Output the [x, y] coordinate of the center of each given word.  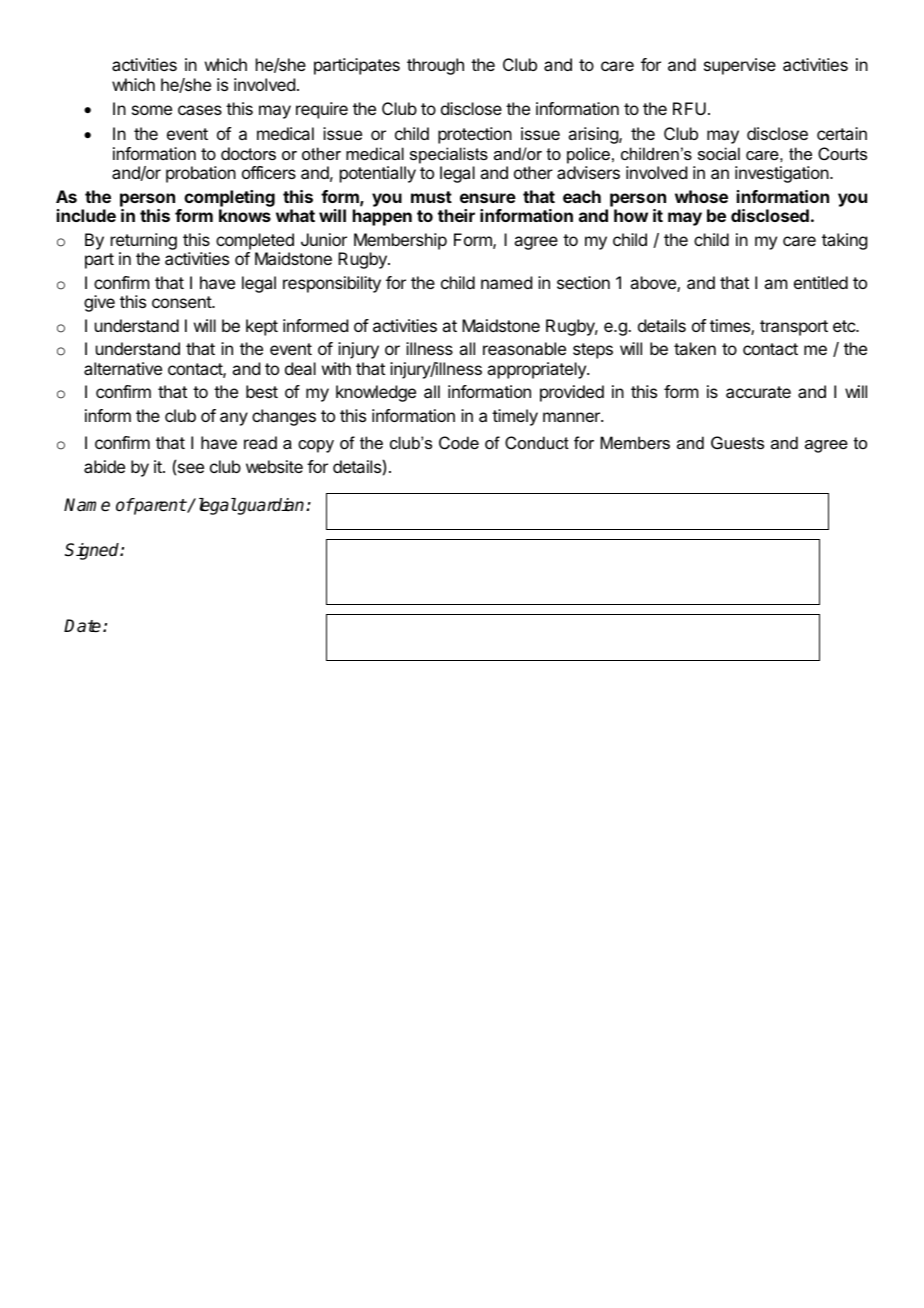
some [152, 110]
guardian [271, 506]
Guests [737, 442]
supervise [740, 66]
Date [84, 626]
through [435, 66]
